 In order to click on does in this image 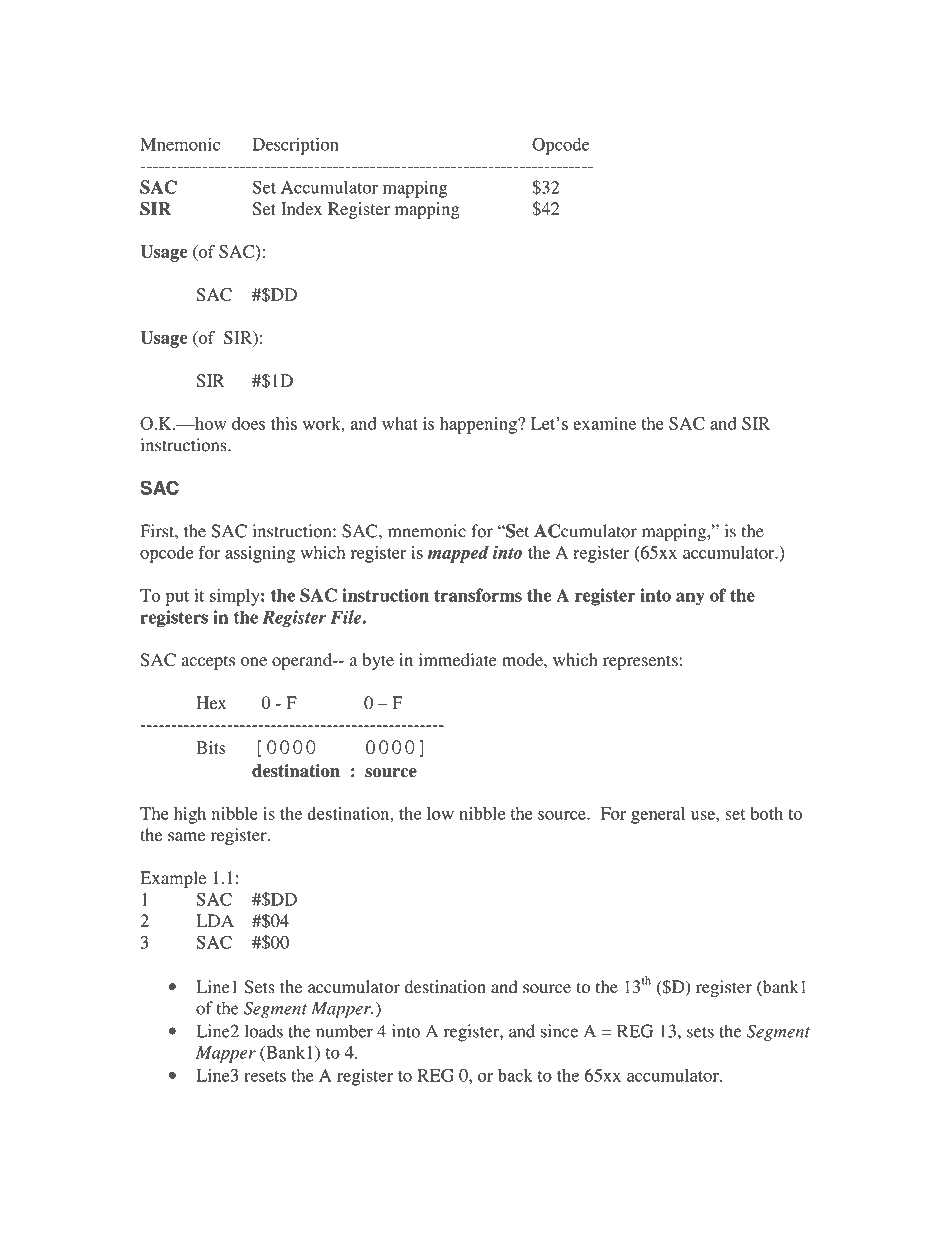, I will do `click(248, 423)`.
